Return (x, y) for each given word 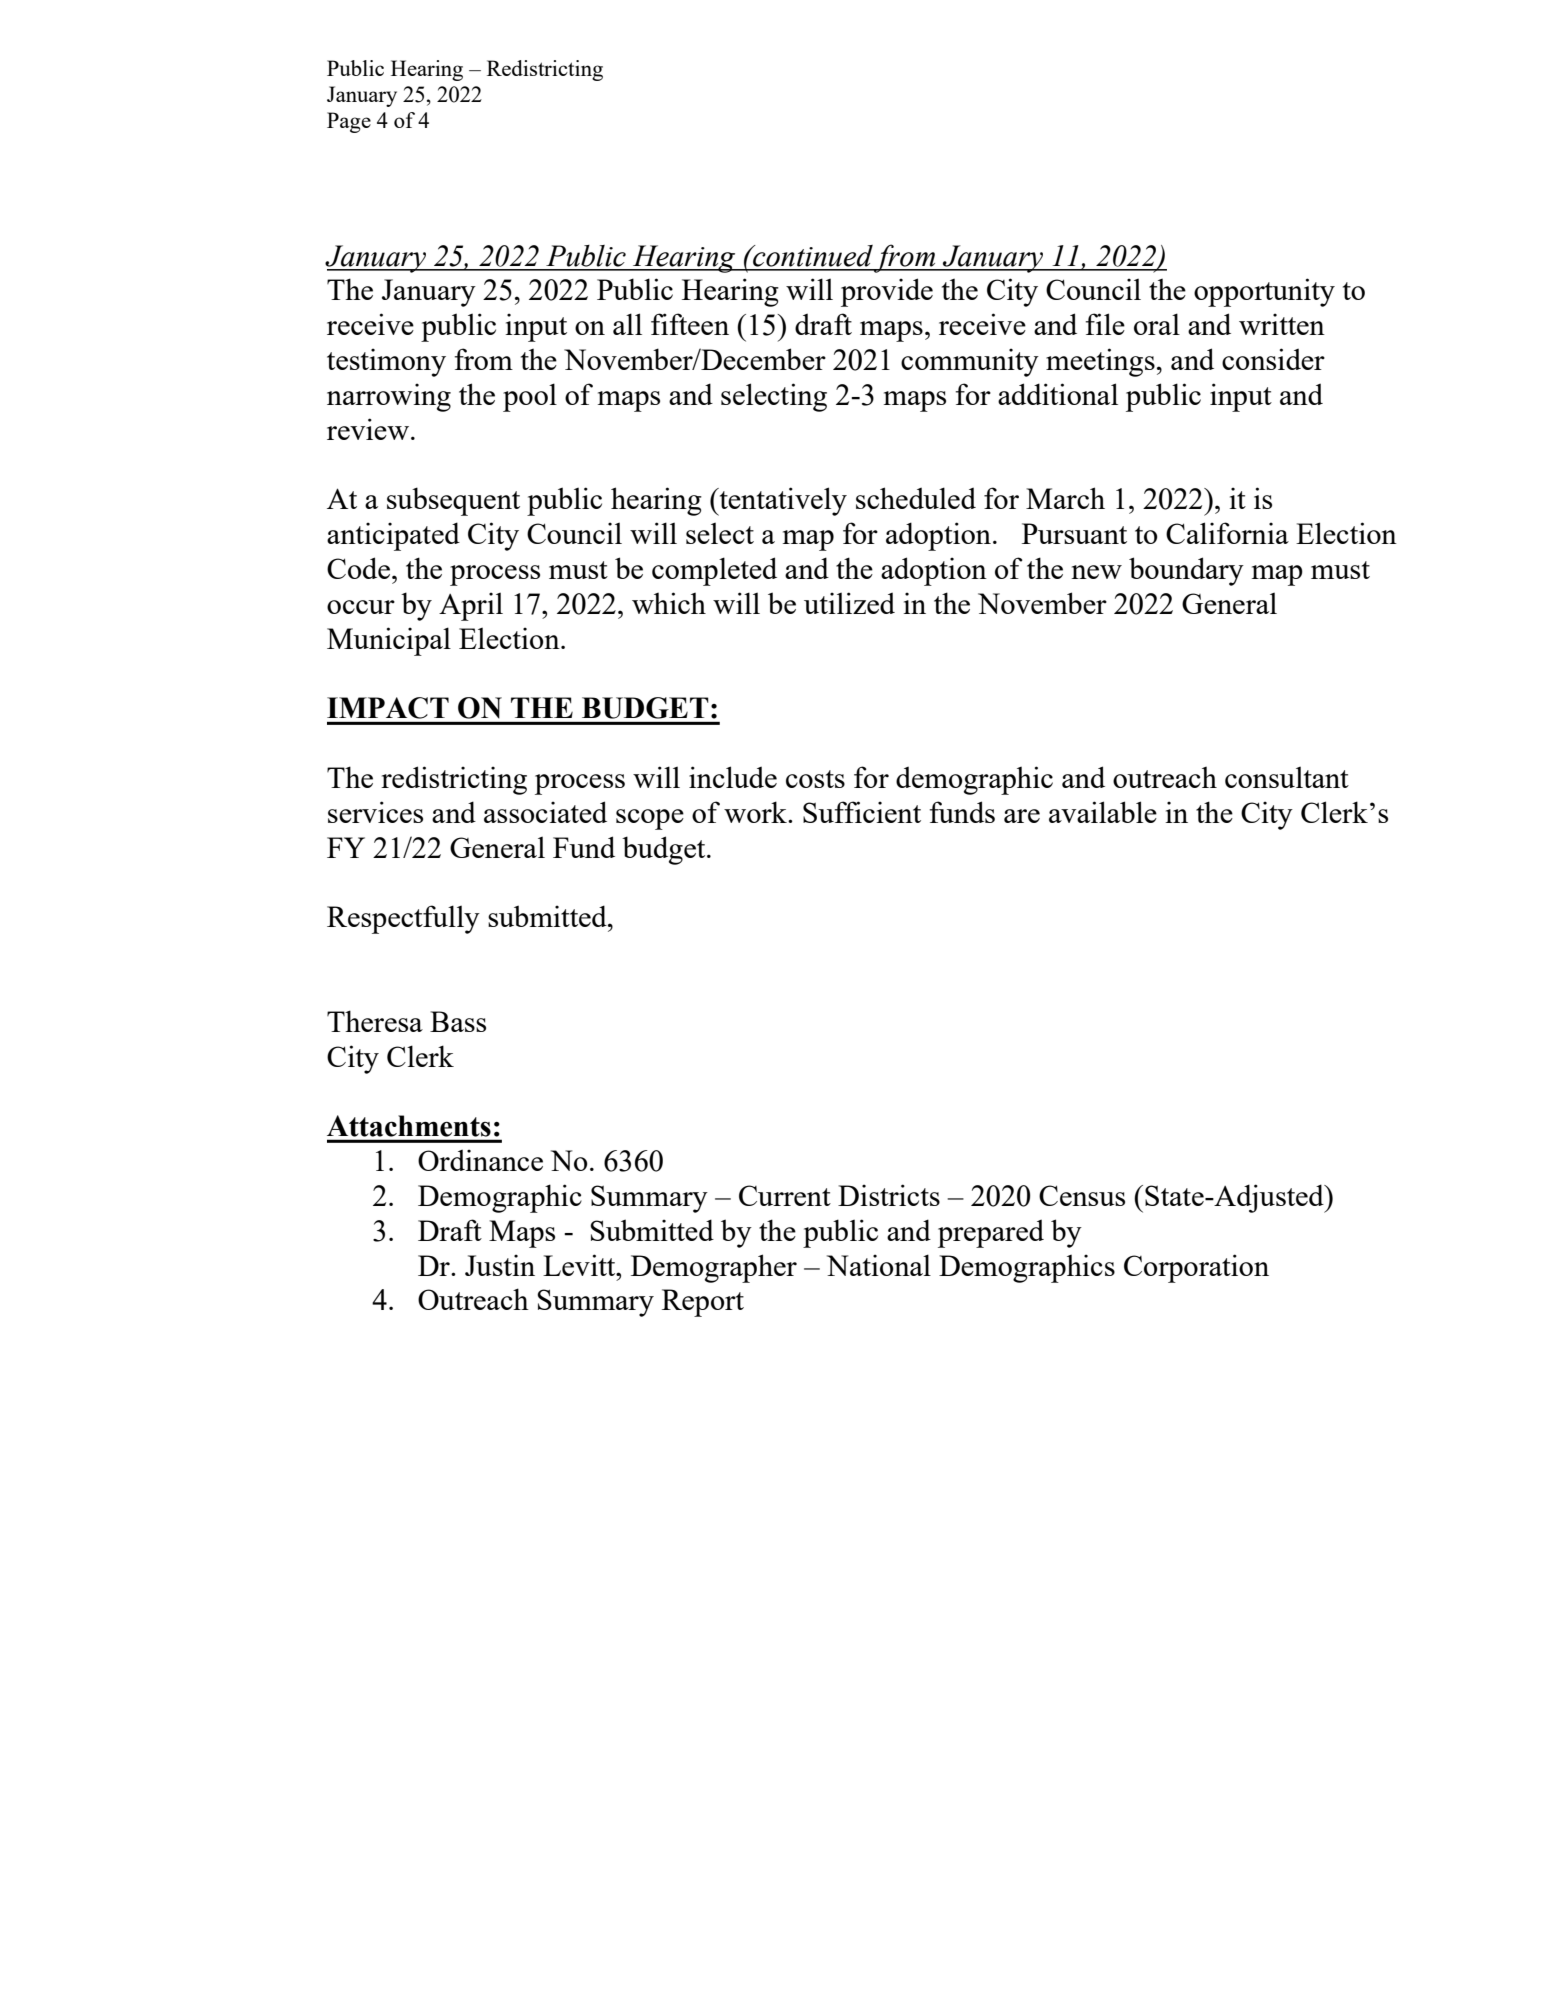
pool (530, 397)
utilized (849, 603)
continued (812, 256)
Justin (500, 1265)
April (471, 606)
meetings (1100, 362)
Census (1082, 1195)
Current (785, 1195)
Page (349, 122)
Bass (458, 1021)
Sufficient (862, 812)
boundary (1186, 571)
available (1103, 812)
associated (545, 812)
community (970, 362)
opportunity (1264, 292)
